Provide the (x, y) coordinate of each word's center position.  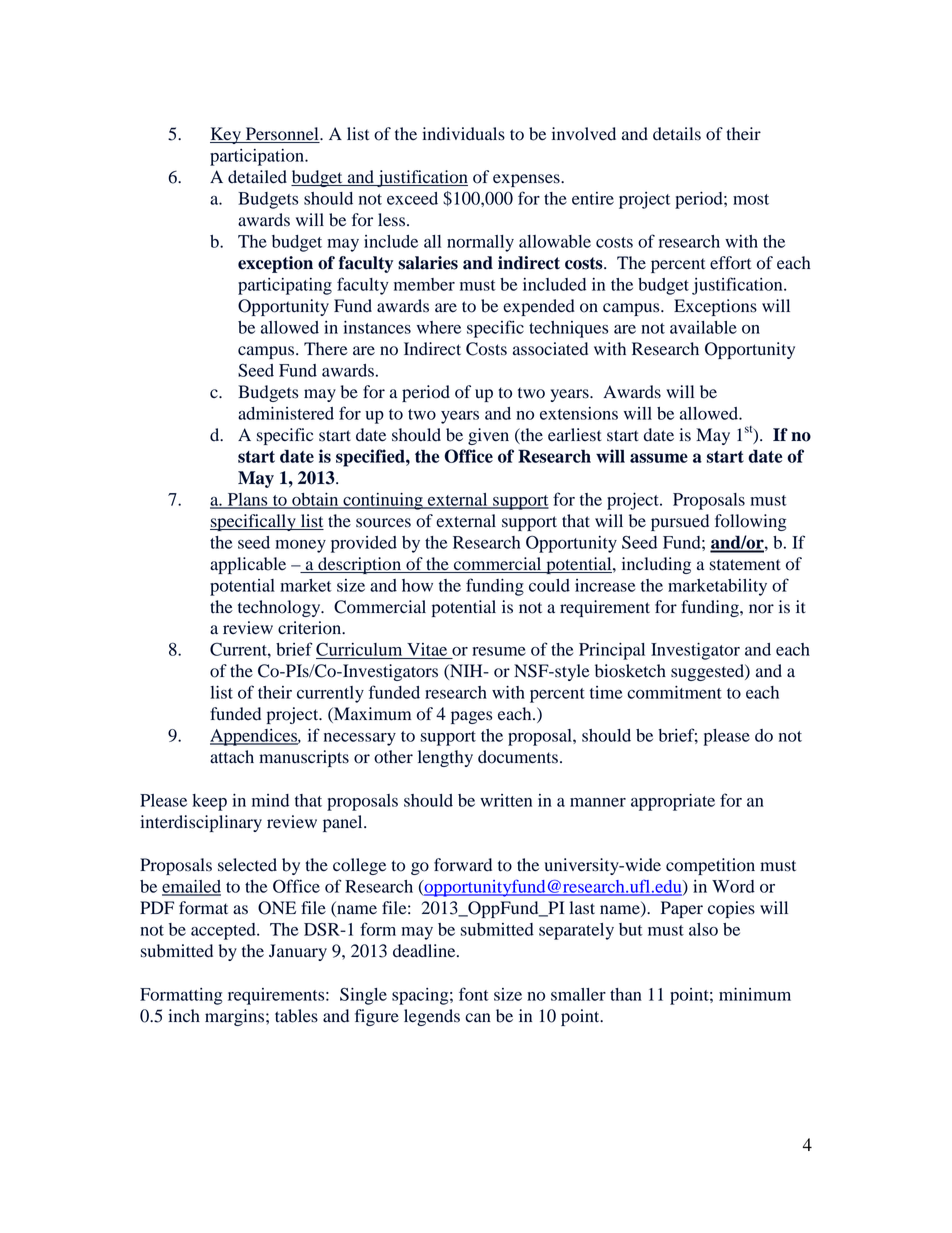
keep (209, 802)
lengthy (445, 758)
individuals (463, 134)
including (656, 565)
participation (258, 157)
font (474, 994)
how (417, 585)
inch (184, 1015)
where (439, 327)
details (677, 134)
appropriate (673, 802)
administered (286, 413)
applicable (248, 565)
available (703, 327)
